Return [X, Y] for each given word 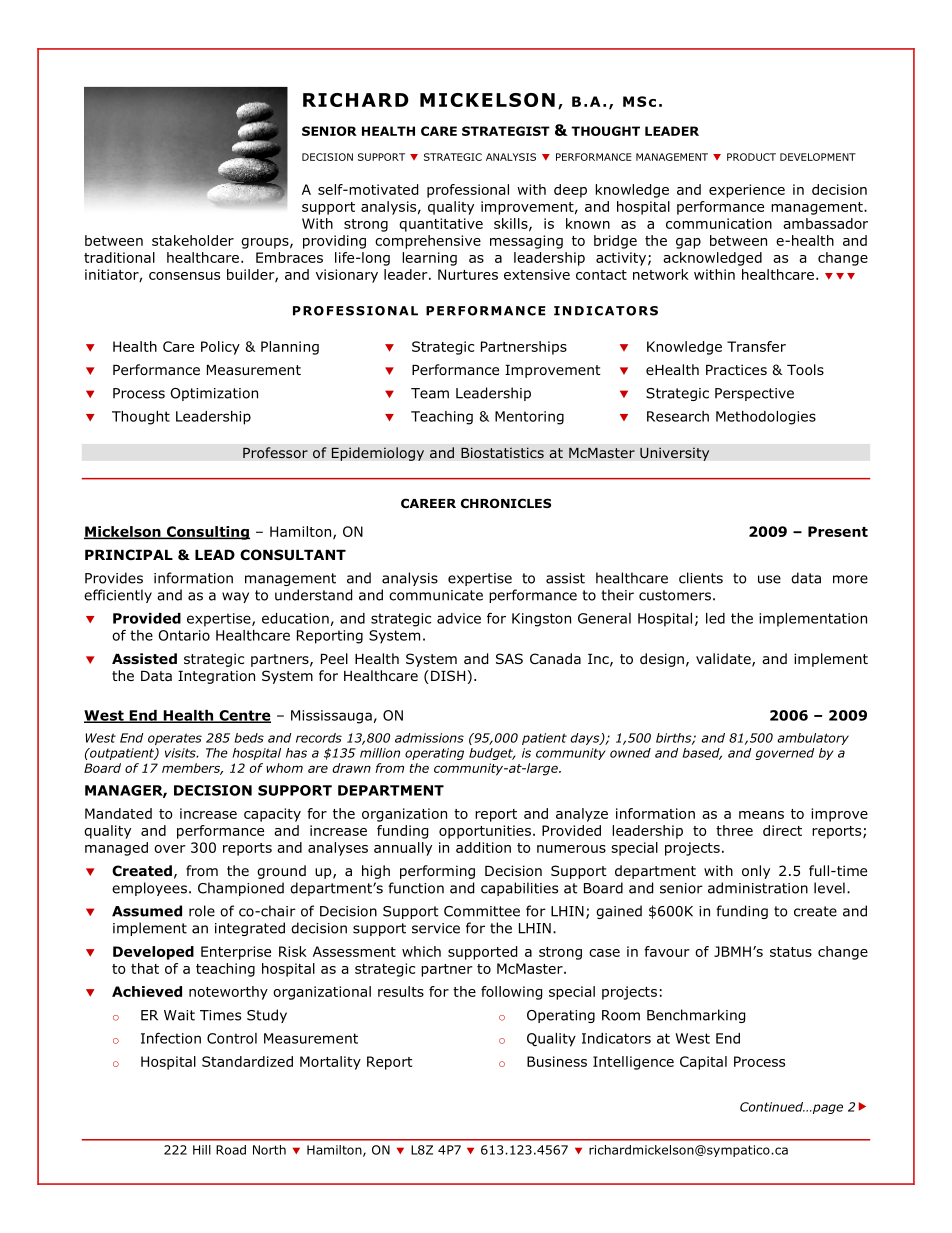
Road [231, 1150]
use [769, 579]
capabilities [519, 889]
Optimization [214, 394]
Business [557, 1061]
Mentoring [529, 418]
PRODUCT [751, 157]
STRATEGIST [506, 131]
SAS [509, 658]
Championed [241, 889]
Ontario [184, 635]
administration [758, 888]
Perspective [754, 394]
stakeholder [193, 240]
